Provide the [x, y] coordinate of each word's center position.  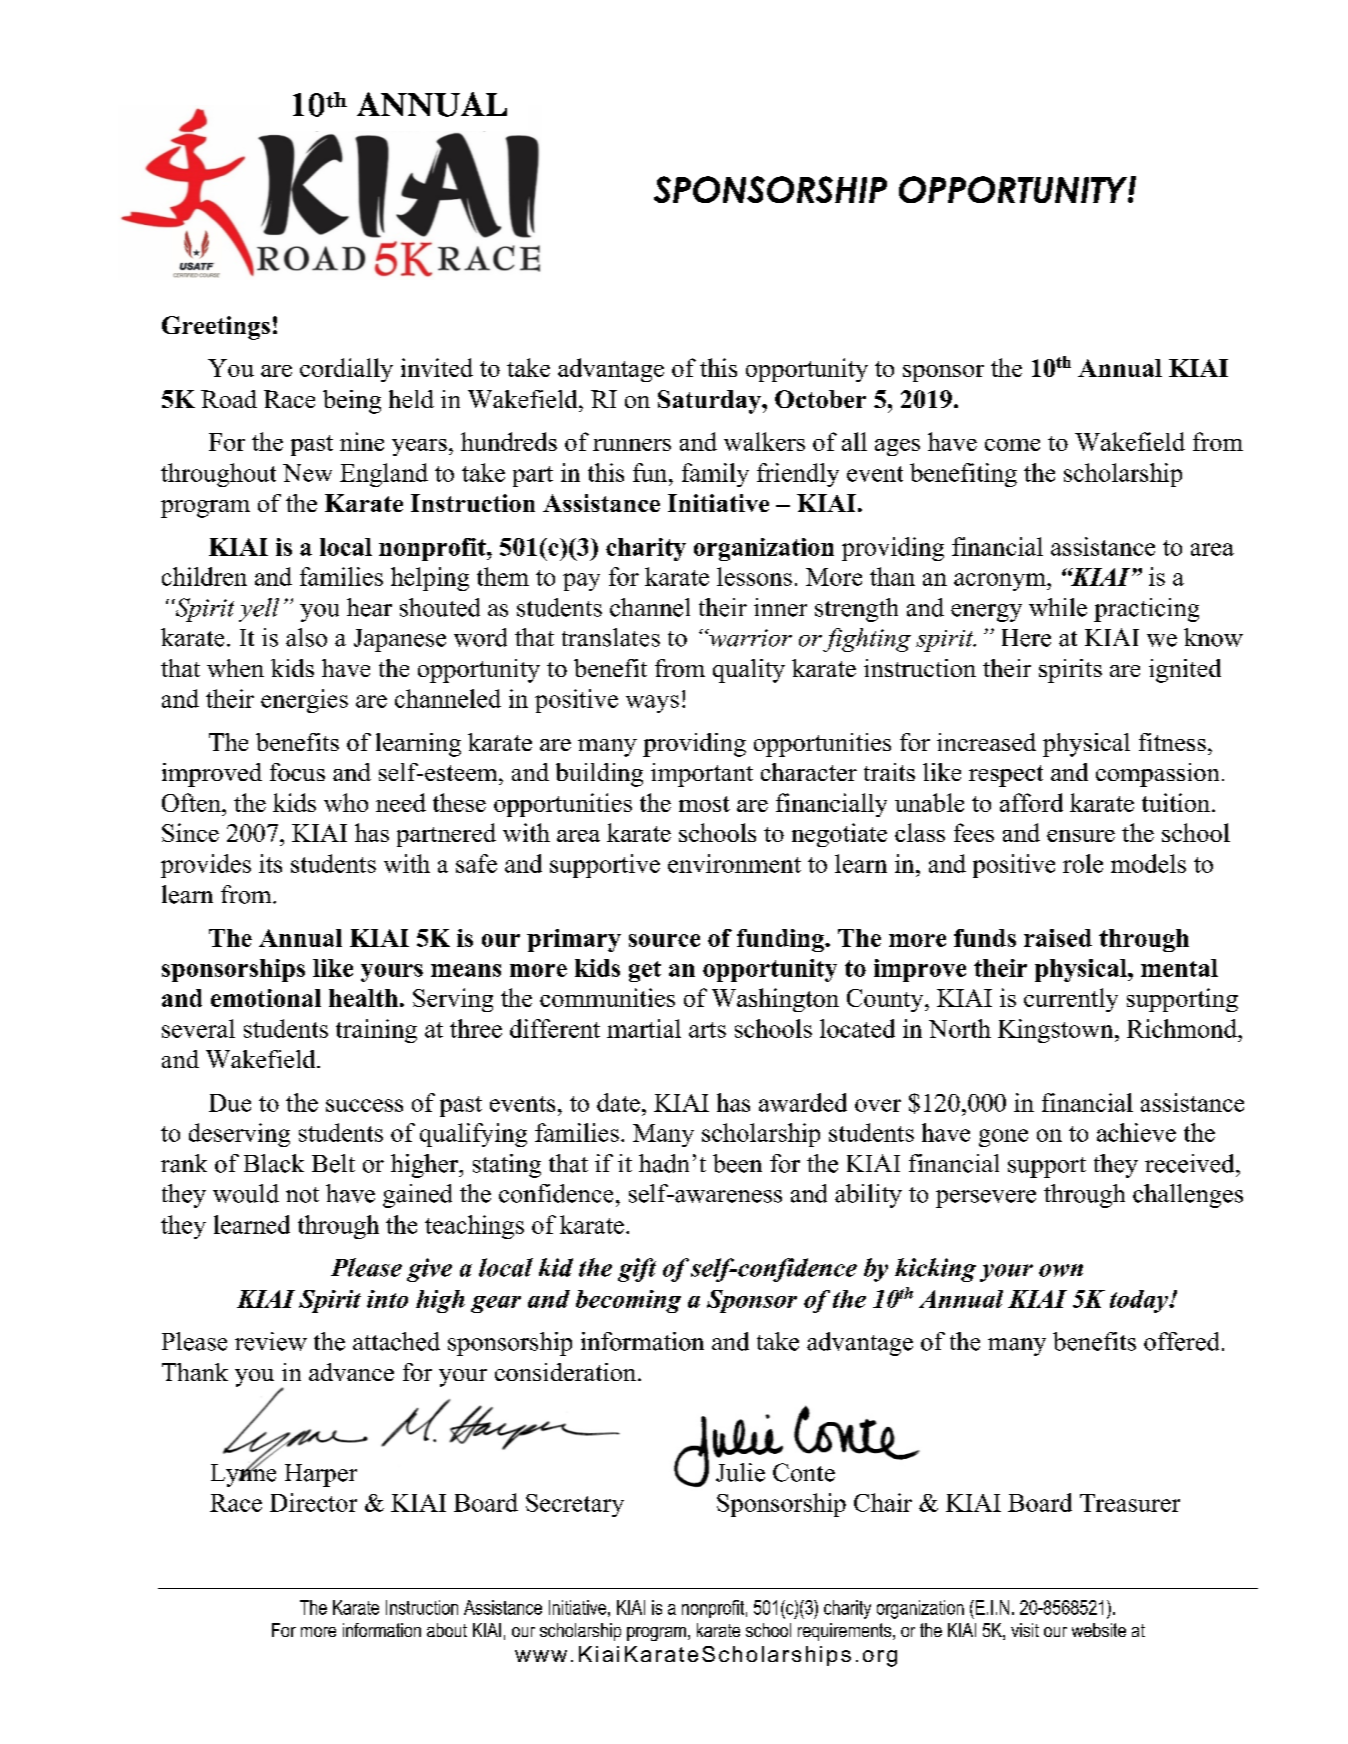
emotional [266, 998]
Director [313, 1502]
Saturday [710, 402]
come [1012, 445]
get [645, 971]
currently [1071, 1000]
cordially [346, 370]
